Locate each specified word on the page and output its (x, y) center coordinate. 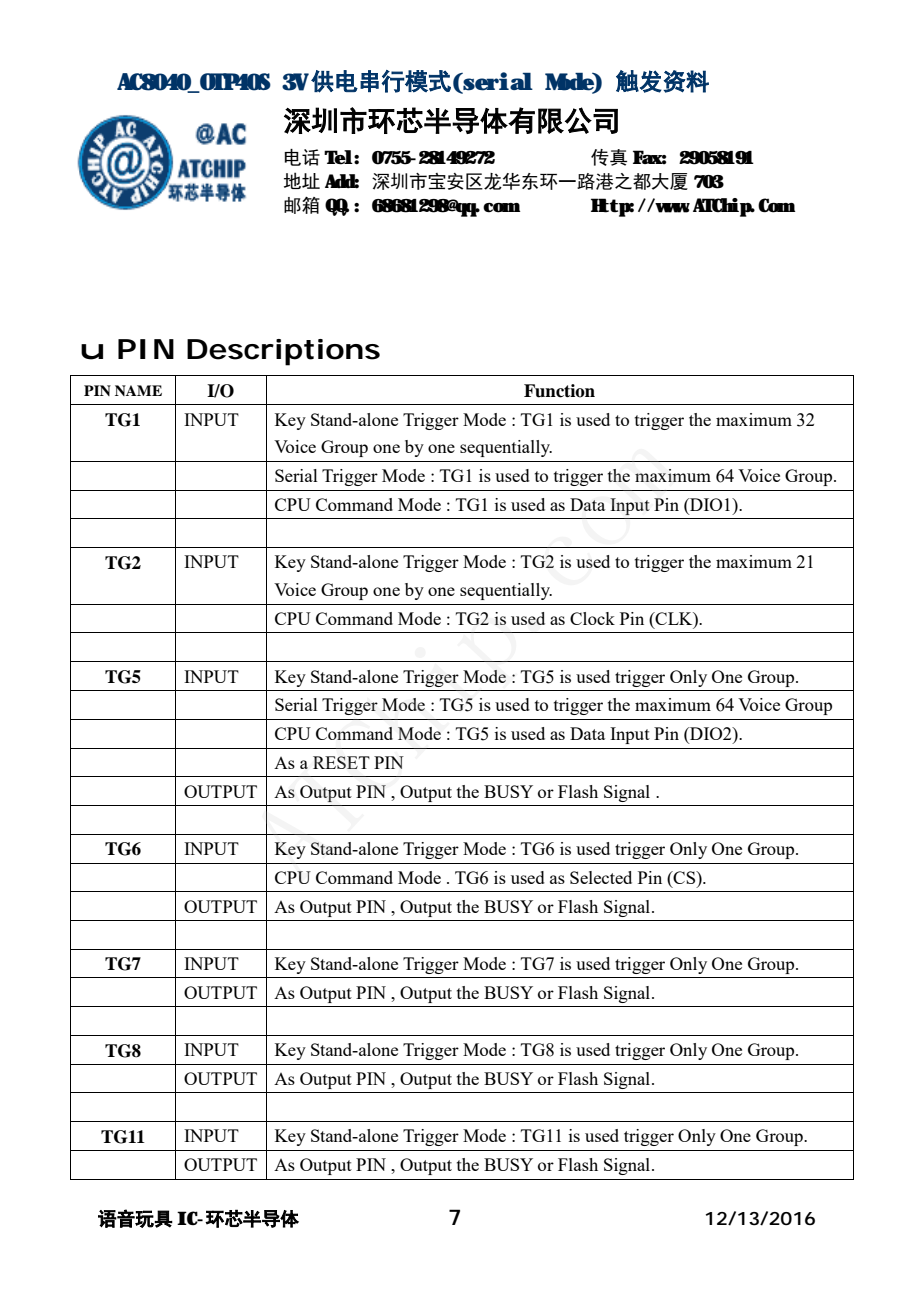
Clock (592, 618)
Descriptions (283, 352)
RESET (341, 762)
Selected (601, 877)
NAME (138, 390)
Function (559, 391)
